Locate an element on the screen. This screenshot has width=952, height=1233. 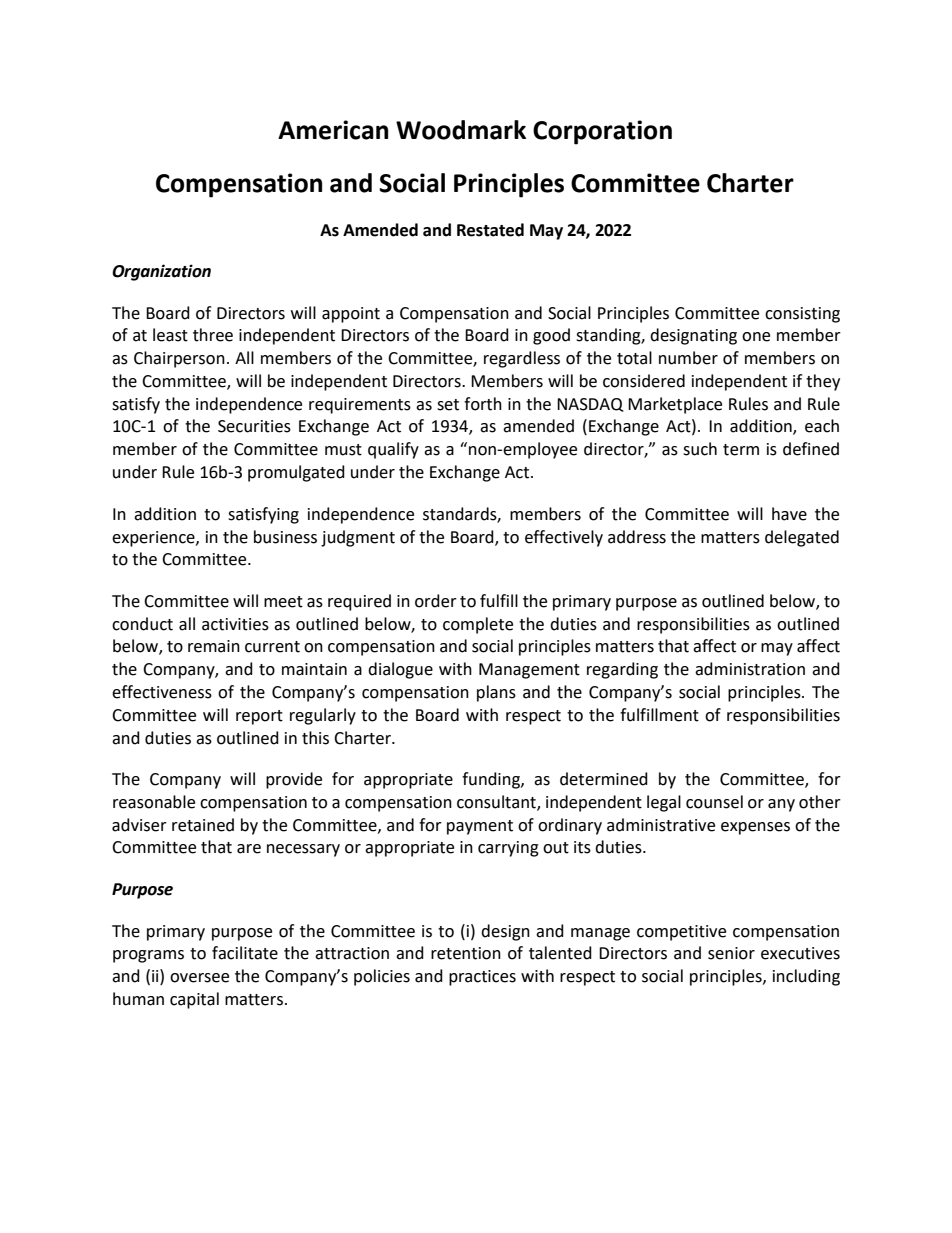
experience is located at coordinates (154, 539).
